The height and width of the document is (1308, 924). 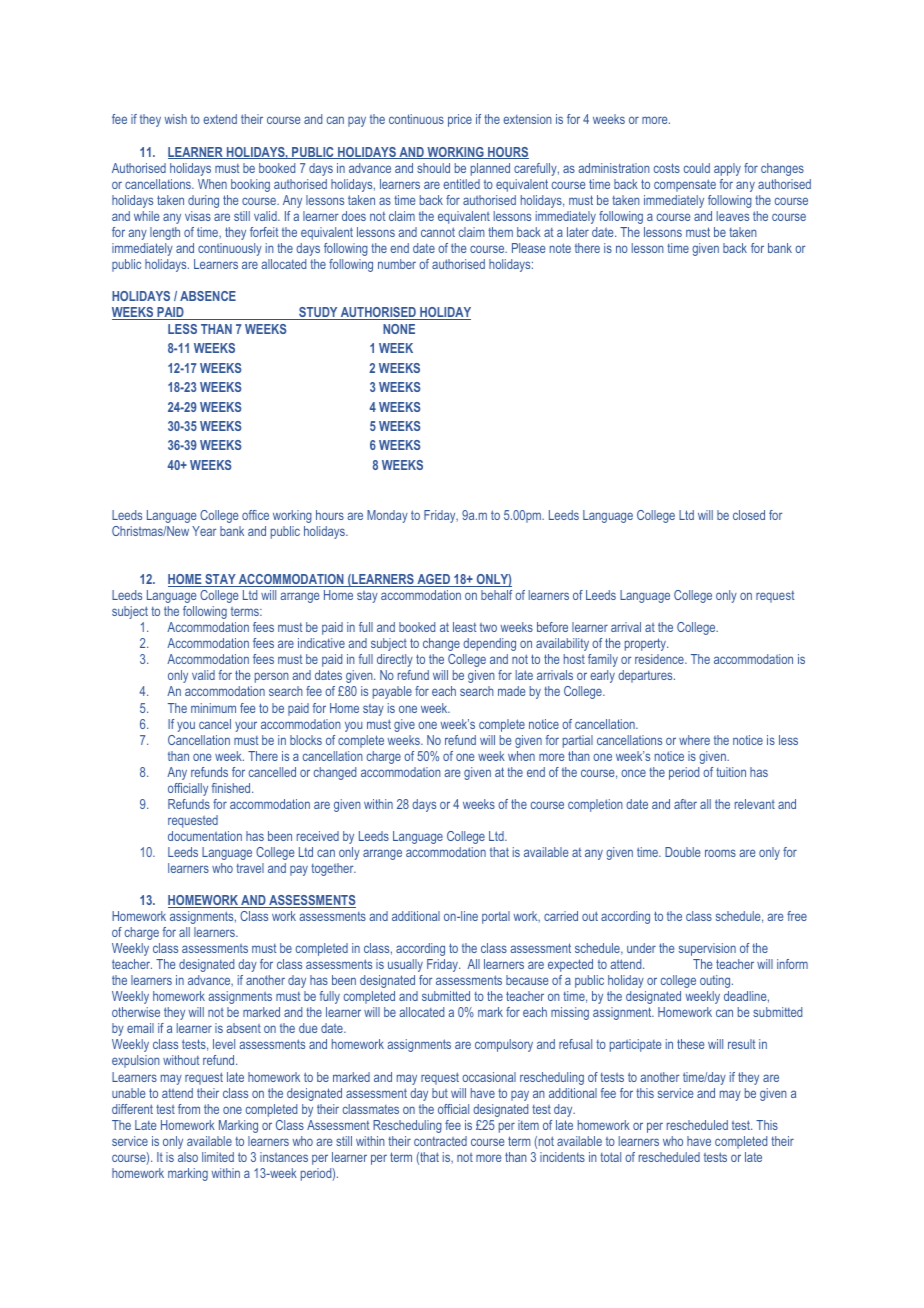 I want to click on extend, so click(x=220, y=119).
